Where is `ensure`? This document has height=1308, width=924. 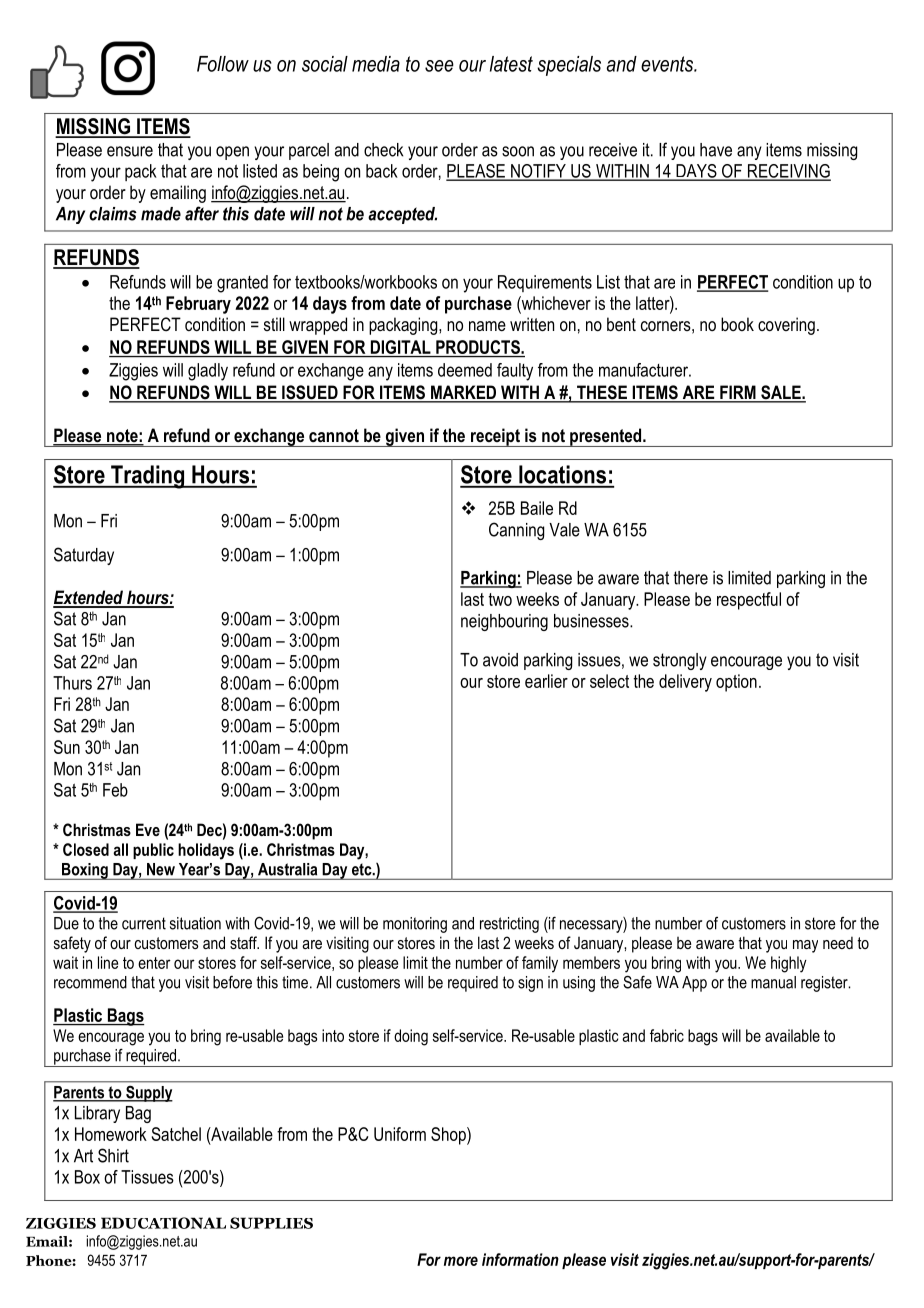
ensure is located at coordinates (130, 151).
